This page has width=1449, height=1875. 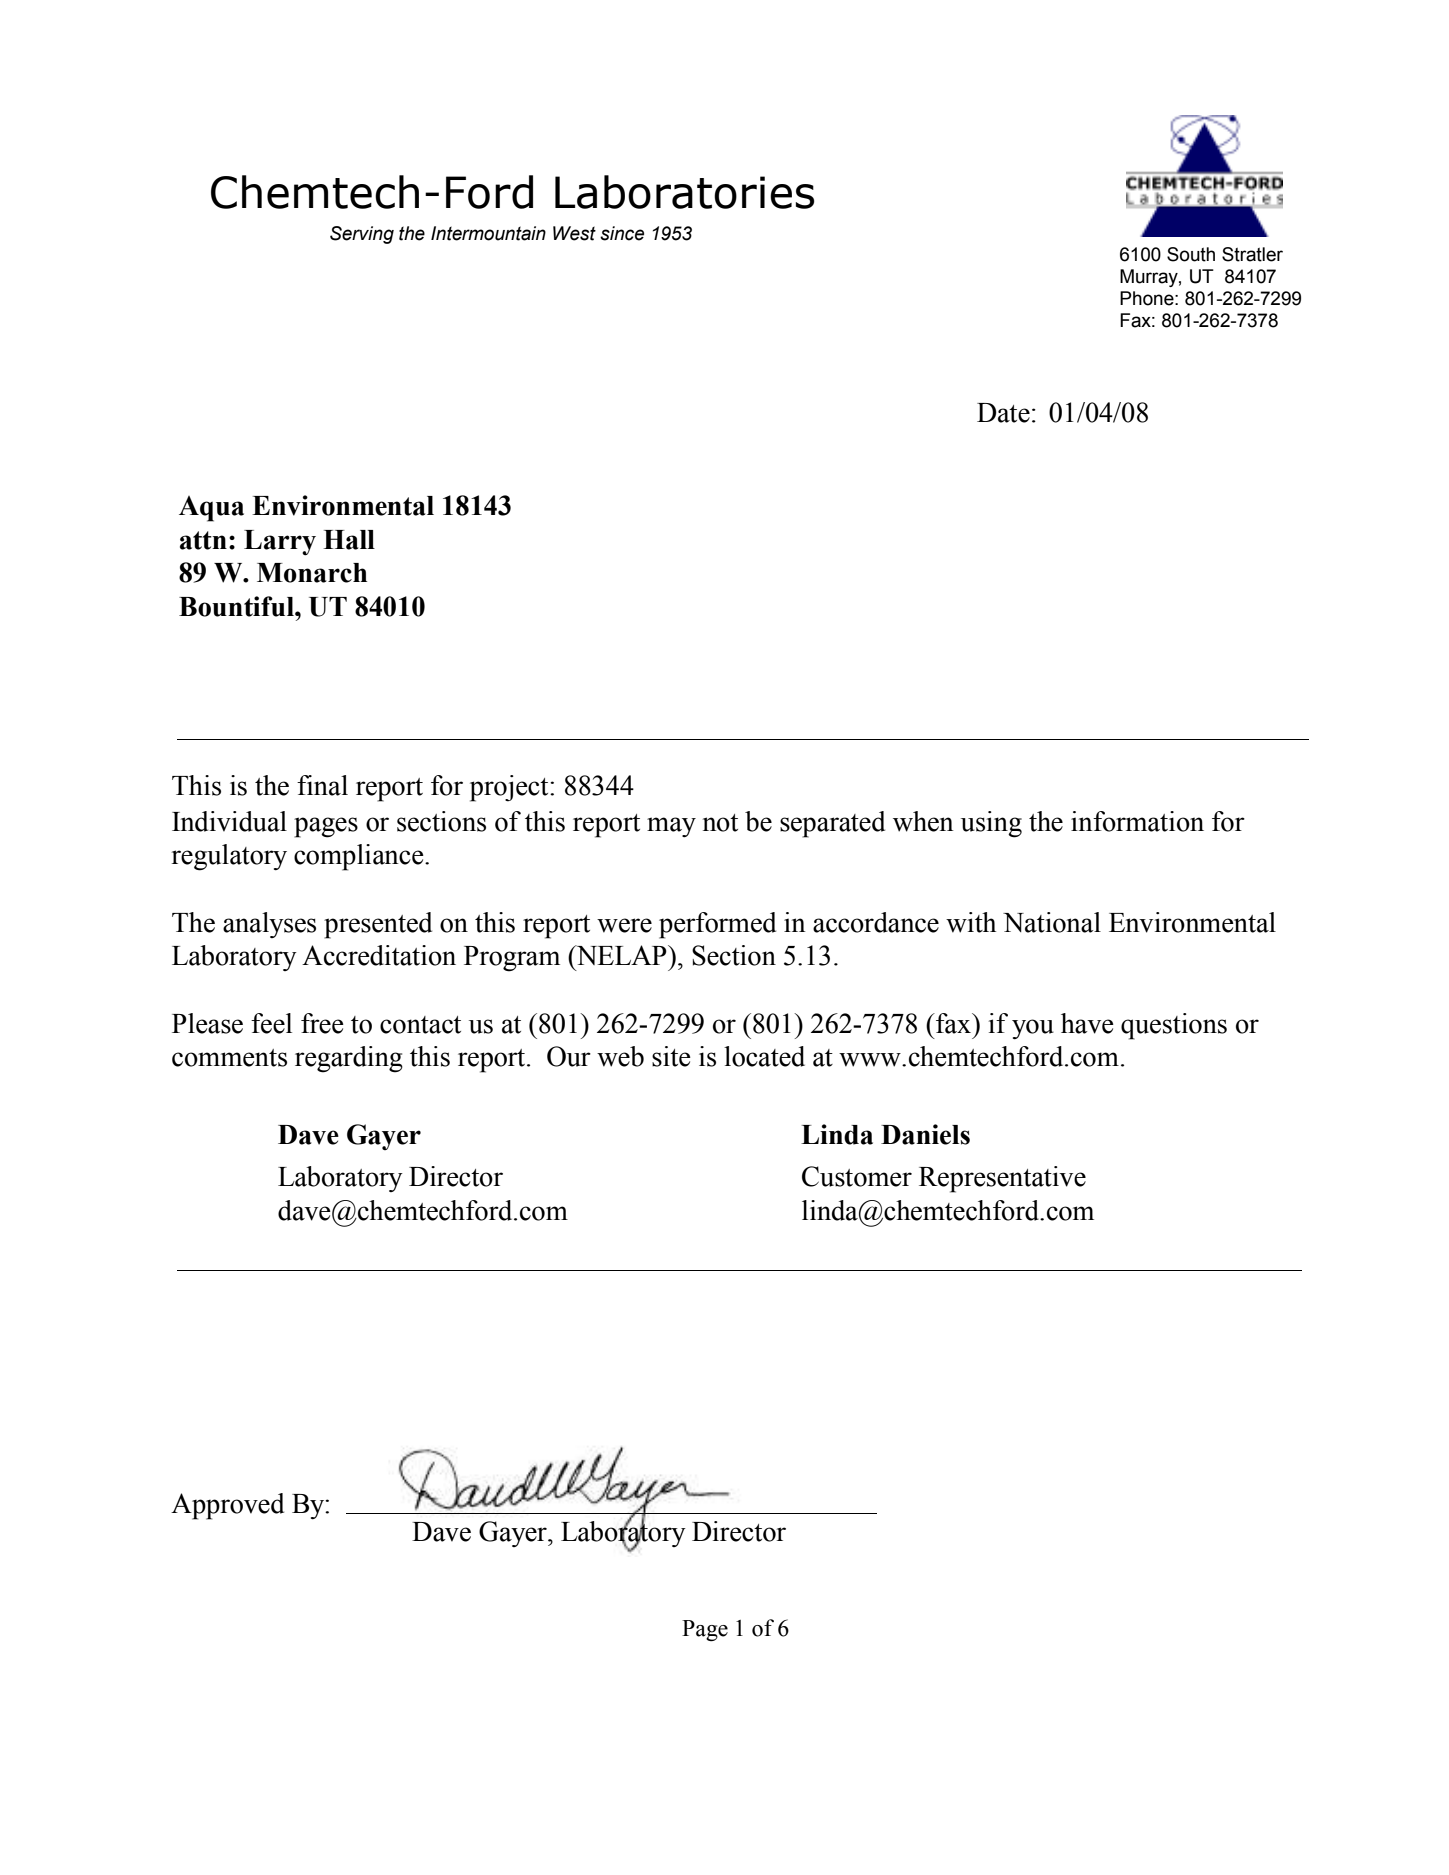 I want to click on South, so click(x=1191, y=254).
